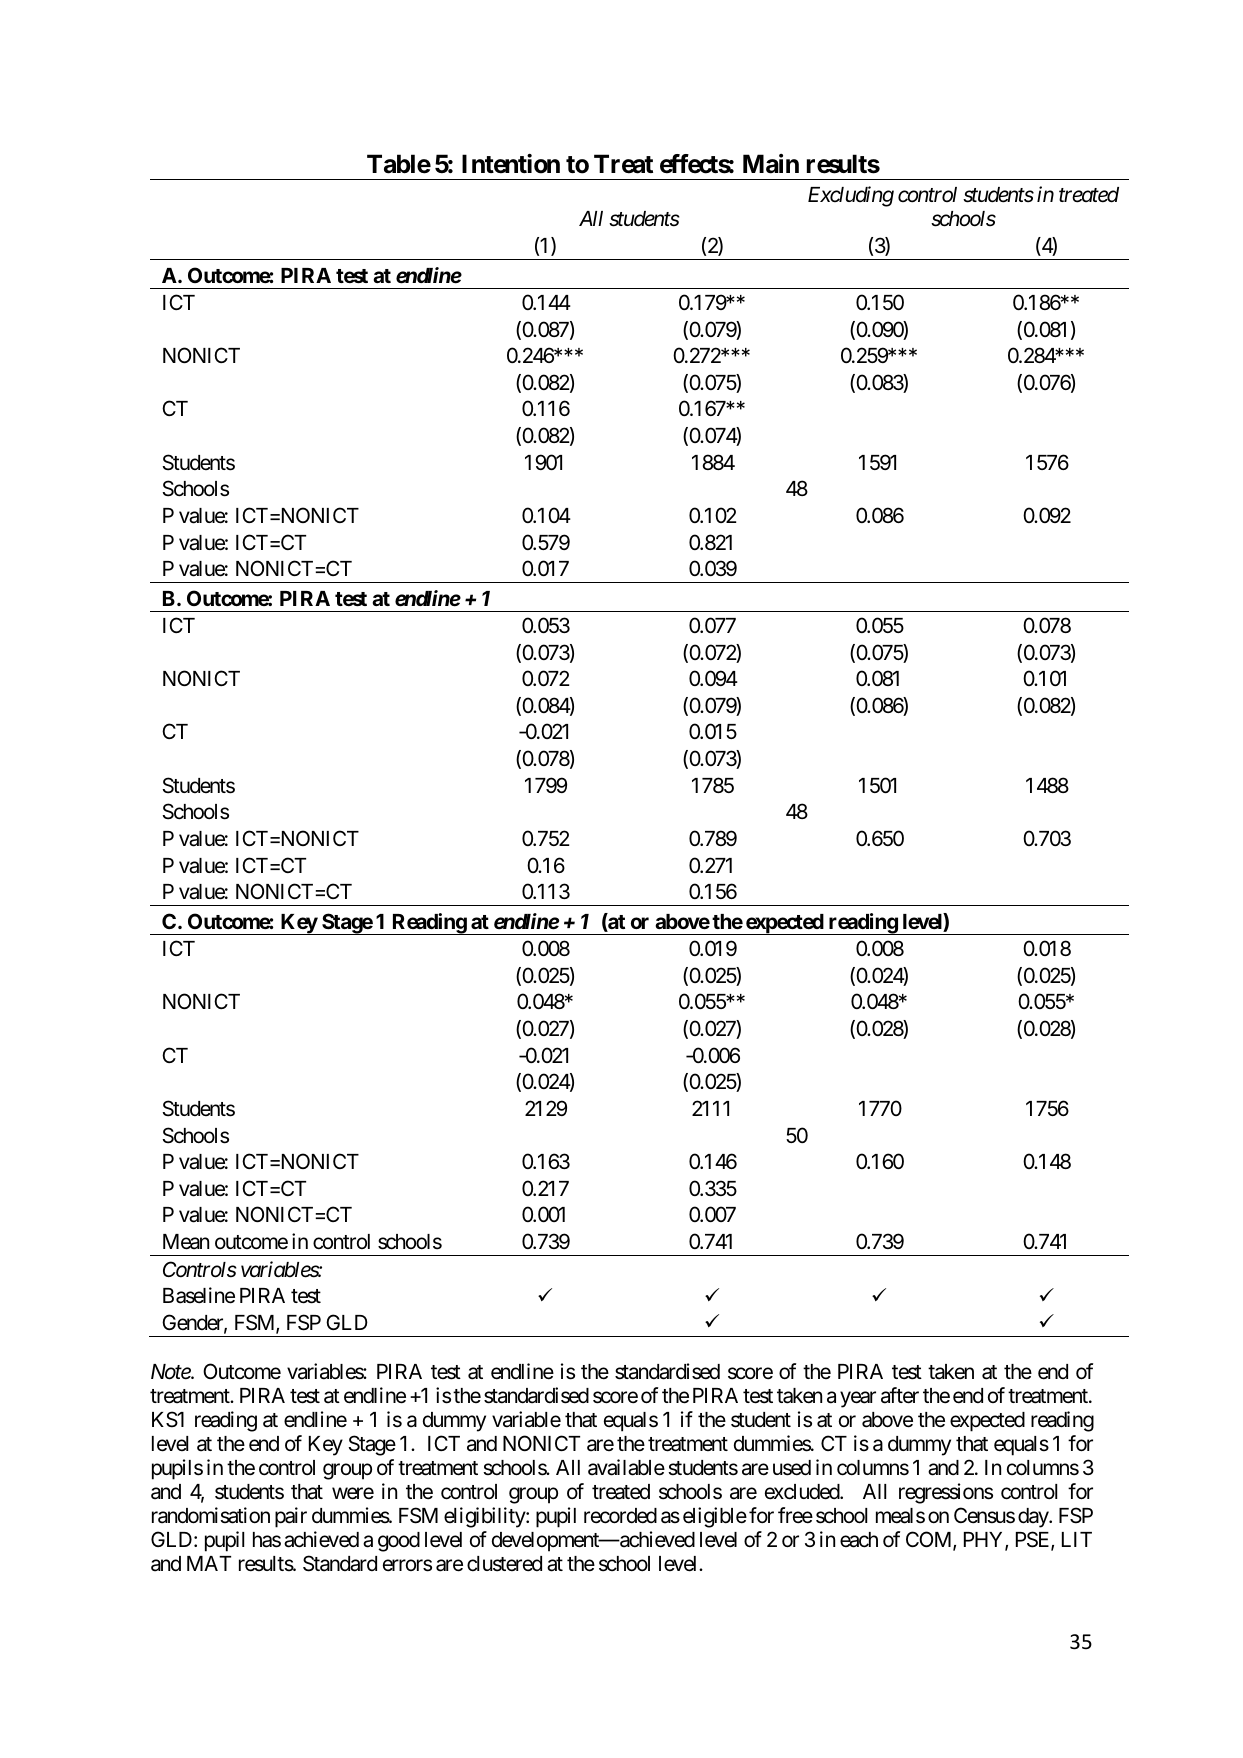 The height and width of the screenshot is (1758, 1243). What do you see at coordinates (900, 1395) in the screenshot?
I see `after` at bounding box center [900, 1395].
